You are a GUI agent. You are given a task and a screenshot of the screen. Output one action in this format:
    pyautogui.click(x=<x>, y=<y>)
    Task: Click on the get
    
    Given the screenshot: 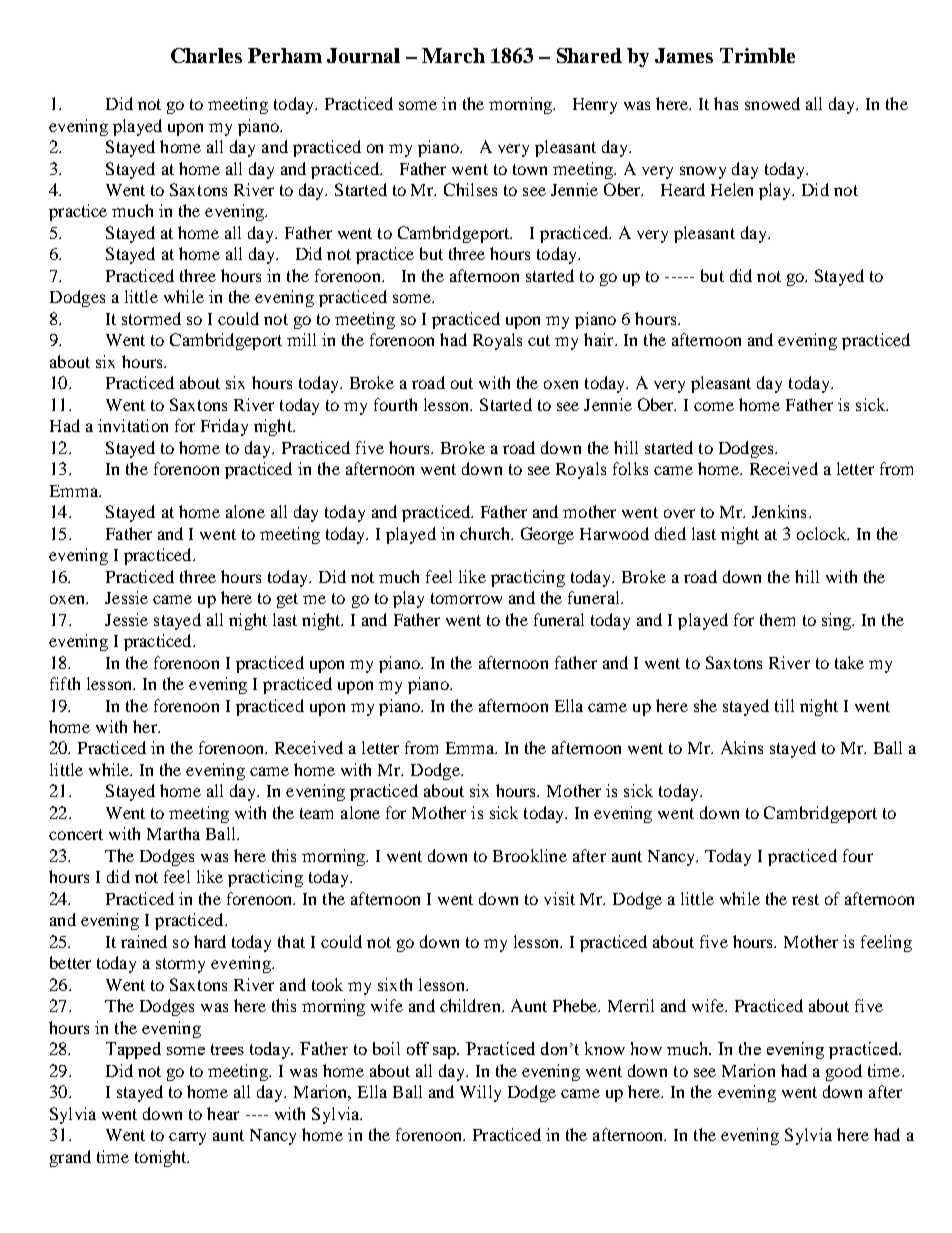 What is the action you would take?
    pyautogui.click(x=287, y=600)
